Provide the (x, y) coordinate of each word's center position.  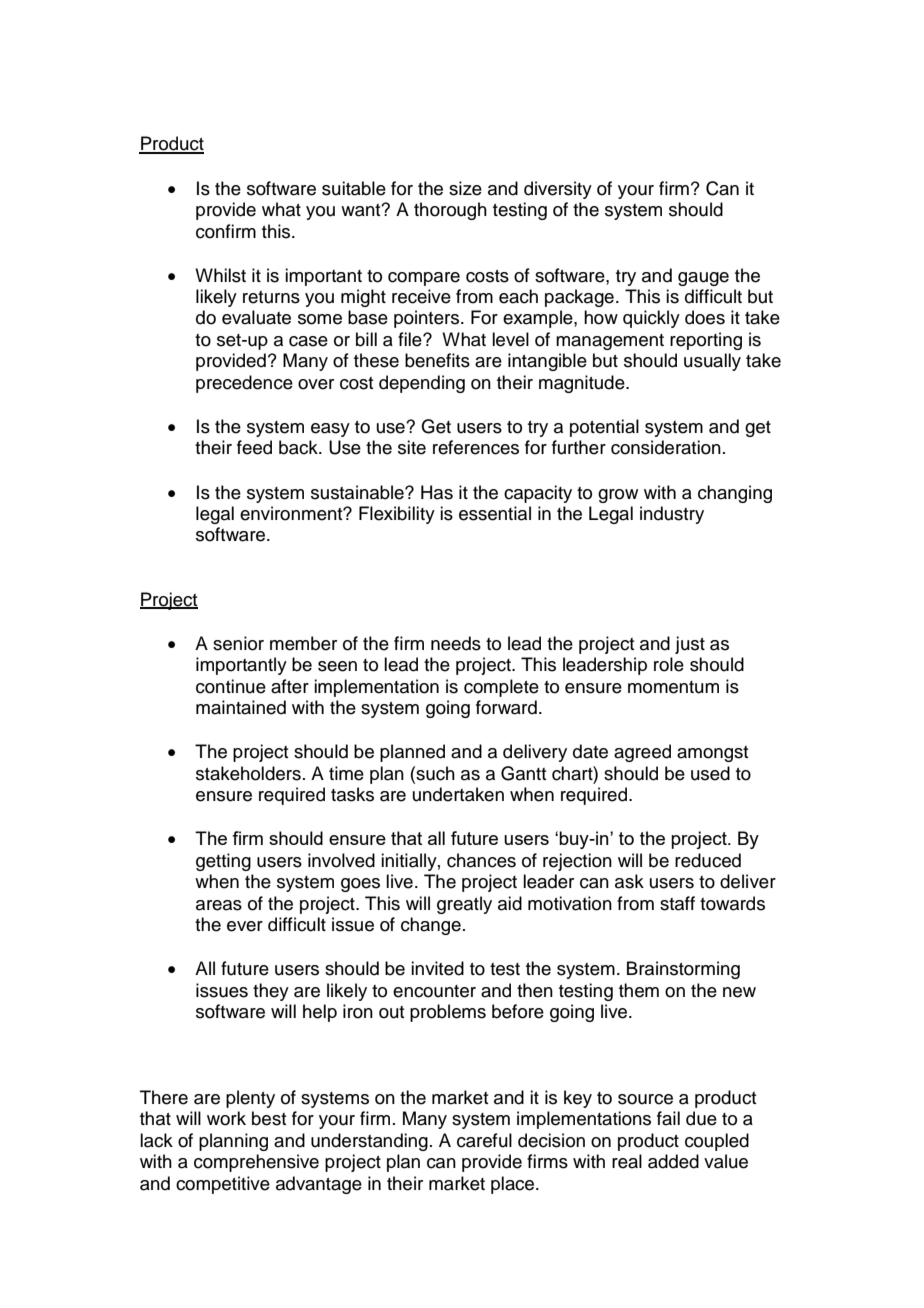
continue (231, 686)
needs (456, 643)
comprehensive (256, 1163)
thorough (450, 211)
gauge (703, 279)
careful (484, 1140)
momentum (673, 687)
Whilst (220, 275)
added (673, 1161)
